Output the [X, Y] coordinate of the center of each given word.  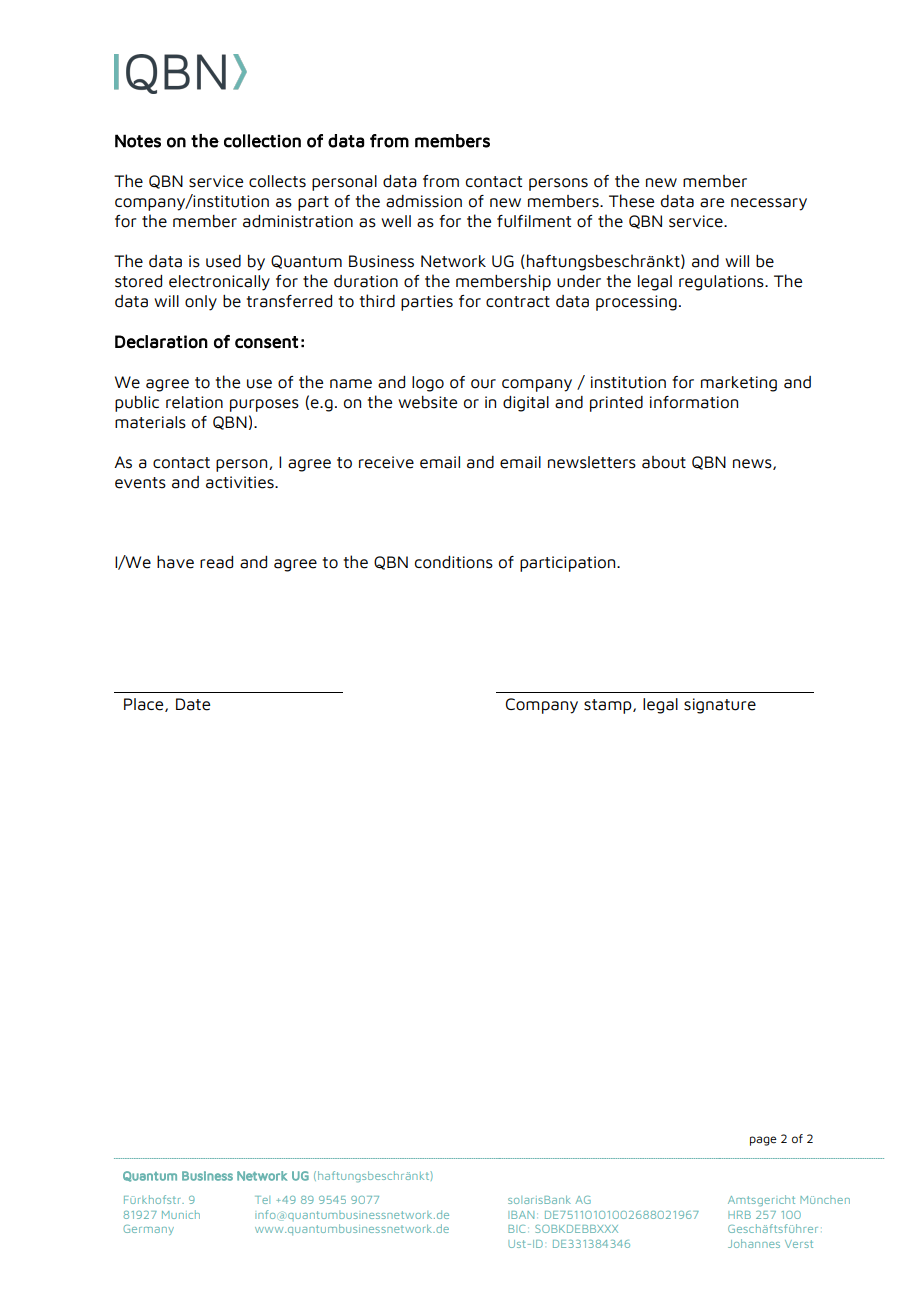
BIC [516, 1229]
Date [193, 704]
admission [424, 201]
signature [720, 706]
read [216, 562]
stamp [609, 706]
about [664, 462]
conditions [454, 562]
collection [262, 141]
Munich [181, 1214]
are [712, 203]
